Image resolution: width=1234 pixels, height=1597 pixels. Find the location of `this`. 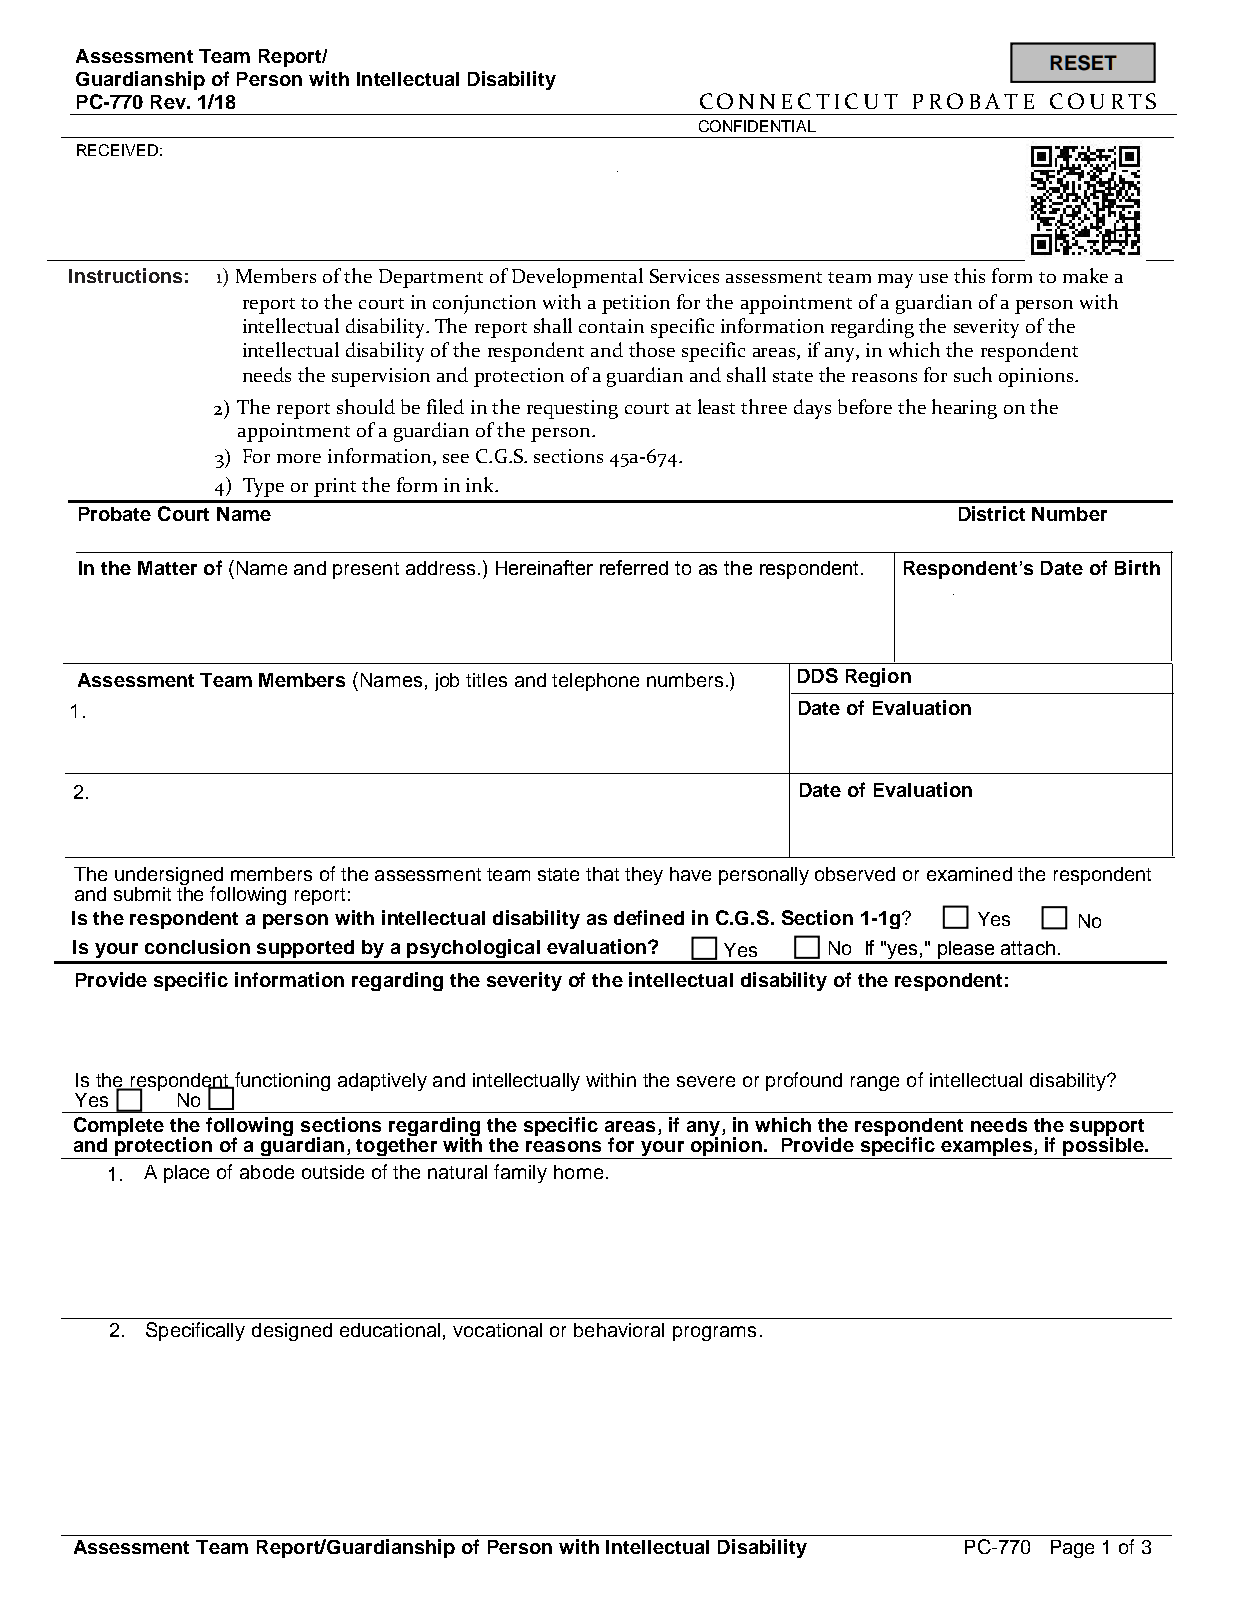

this is located at coordinates (969, 275).
